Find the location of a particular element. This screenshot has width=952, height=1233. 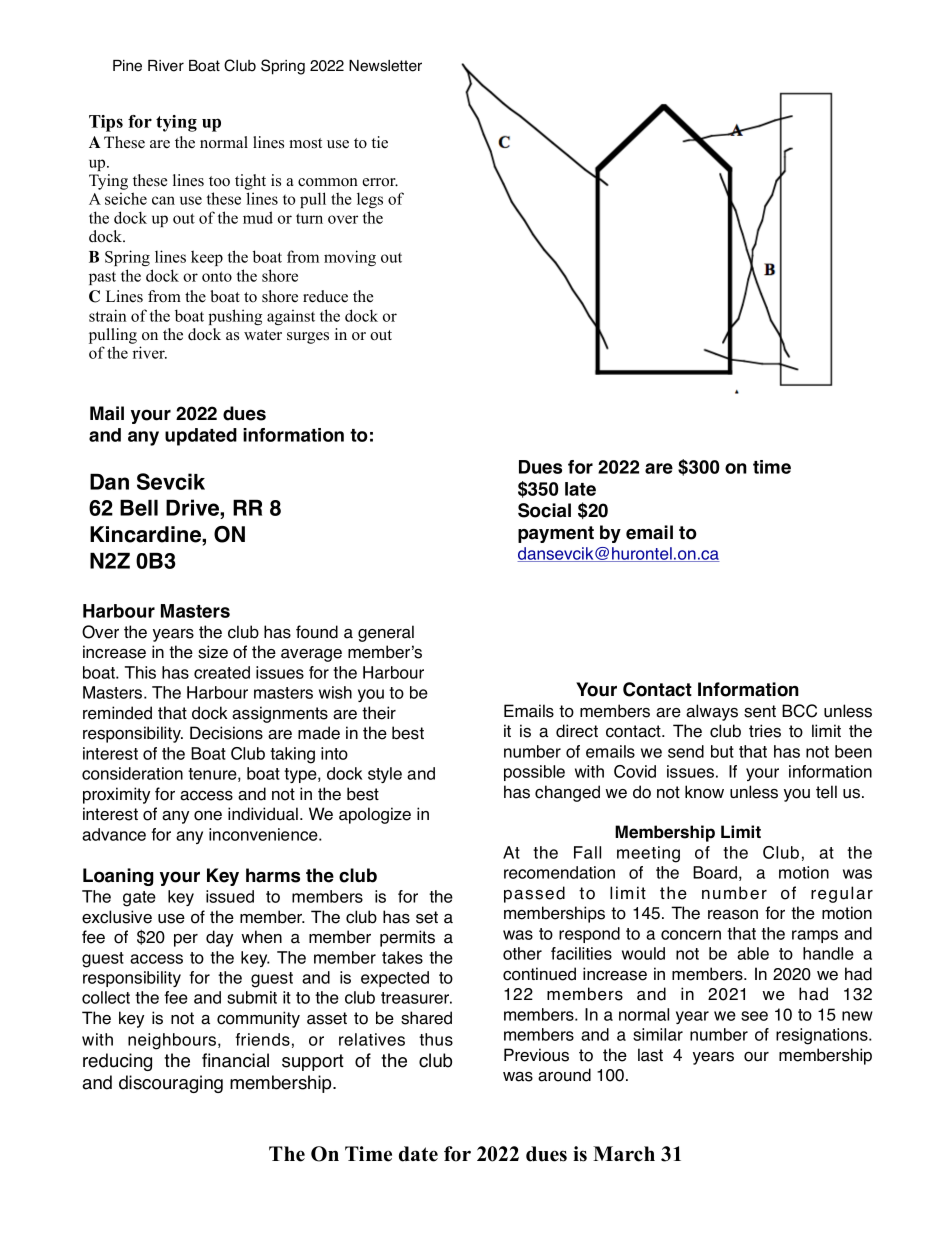

size is located at coordinates (213, 652).
